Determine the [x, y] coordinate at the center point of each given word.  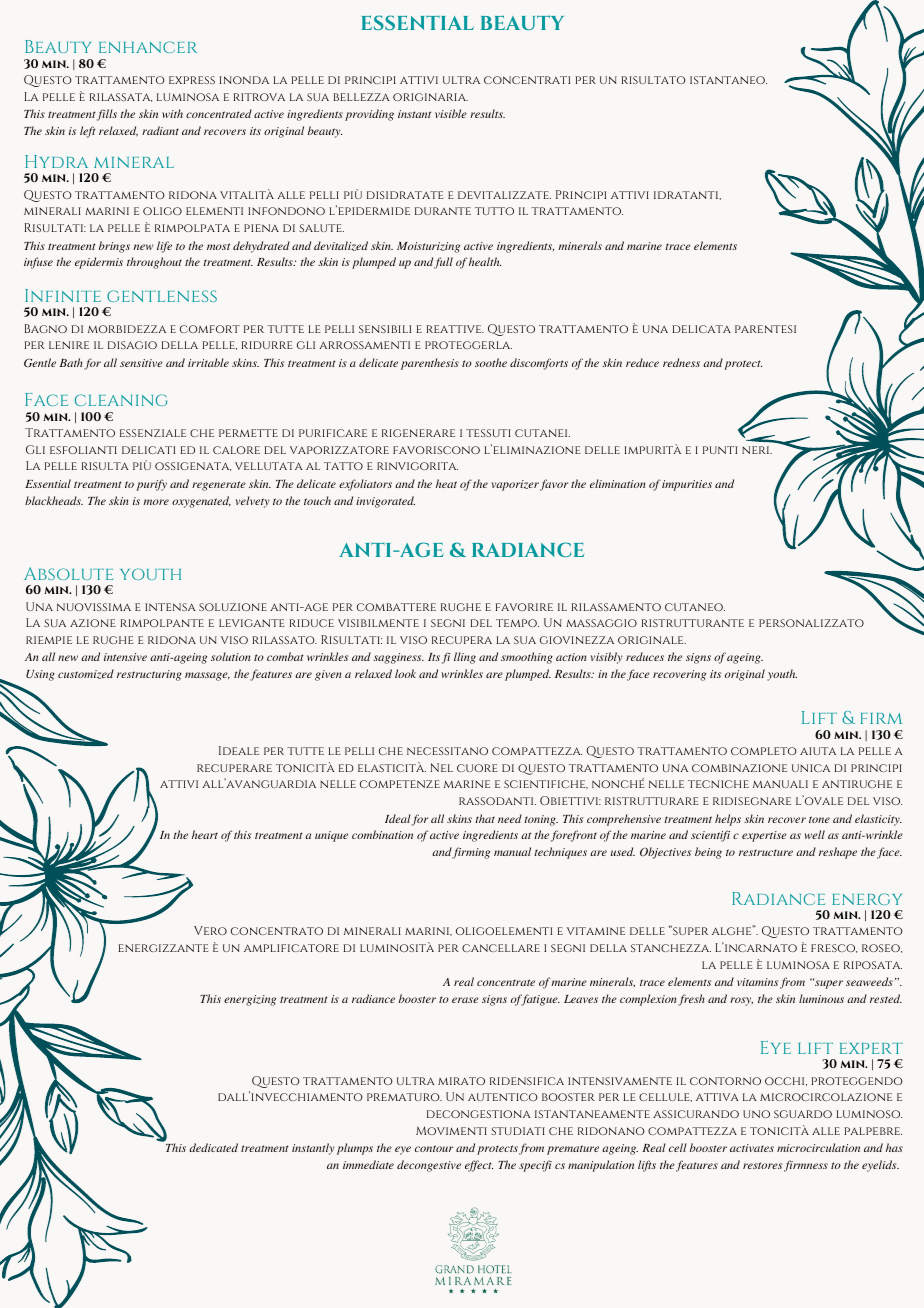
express [192, 80]
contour [434, 1148]
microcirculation [818, 1147]
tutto [494, 211]
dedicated [213, 1147]
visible [451, 113]
